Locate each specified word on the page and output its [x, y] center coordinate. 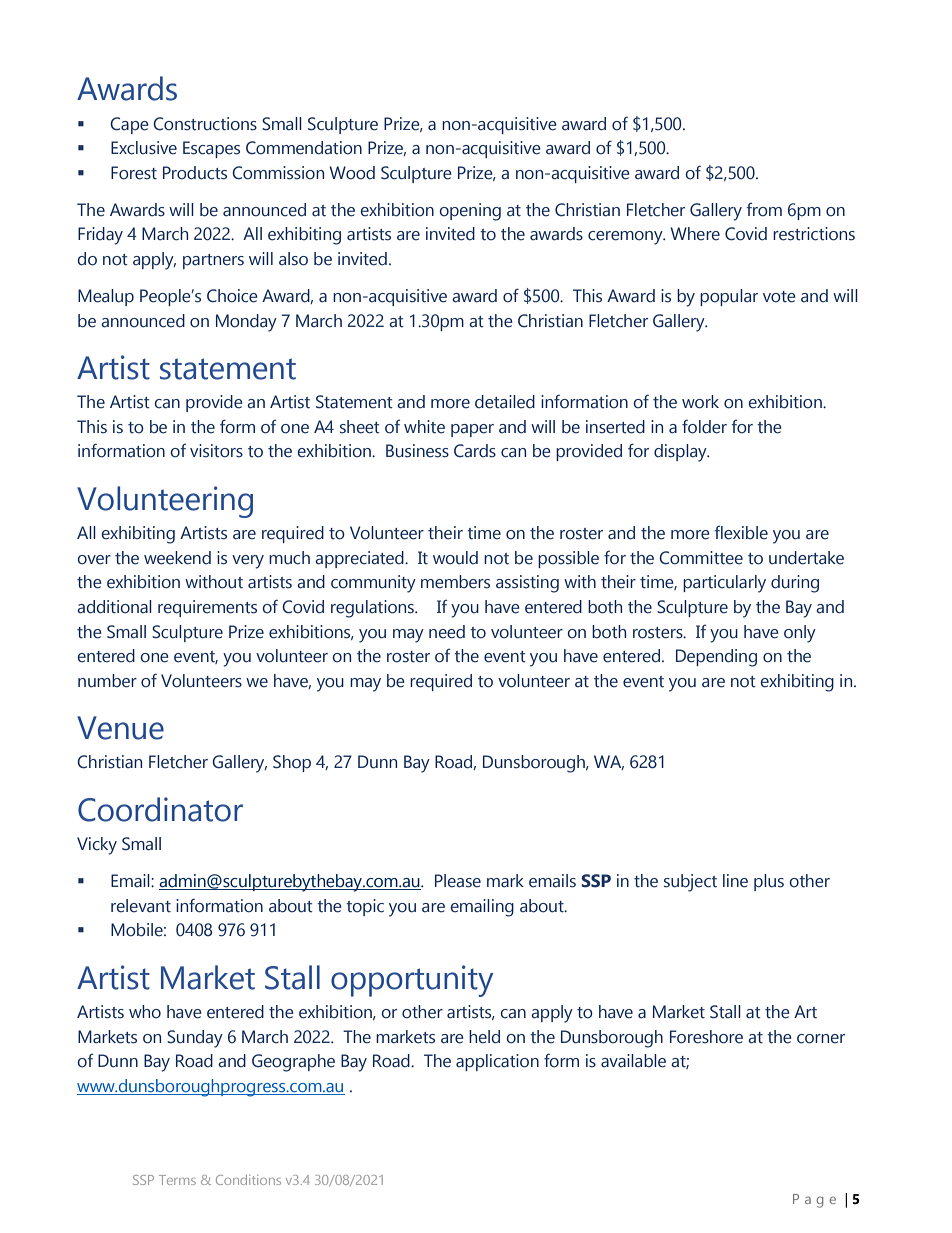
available [633, 1061]
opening [470, 212]
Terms [177, 1180]
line [735, 881]
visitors [216, 451]
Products [195, 173]
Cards [475, 451]
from [764, 210]
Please [458, 881]
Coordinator [160, 809]
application [497, 1062]
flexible [741, 533]
